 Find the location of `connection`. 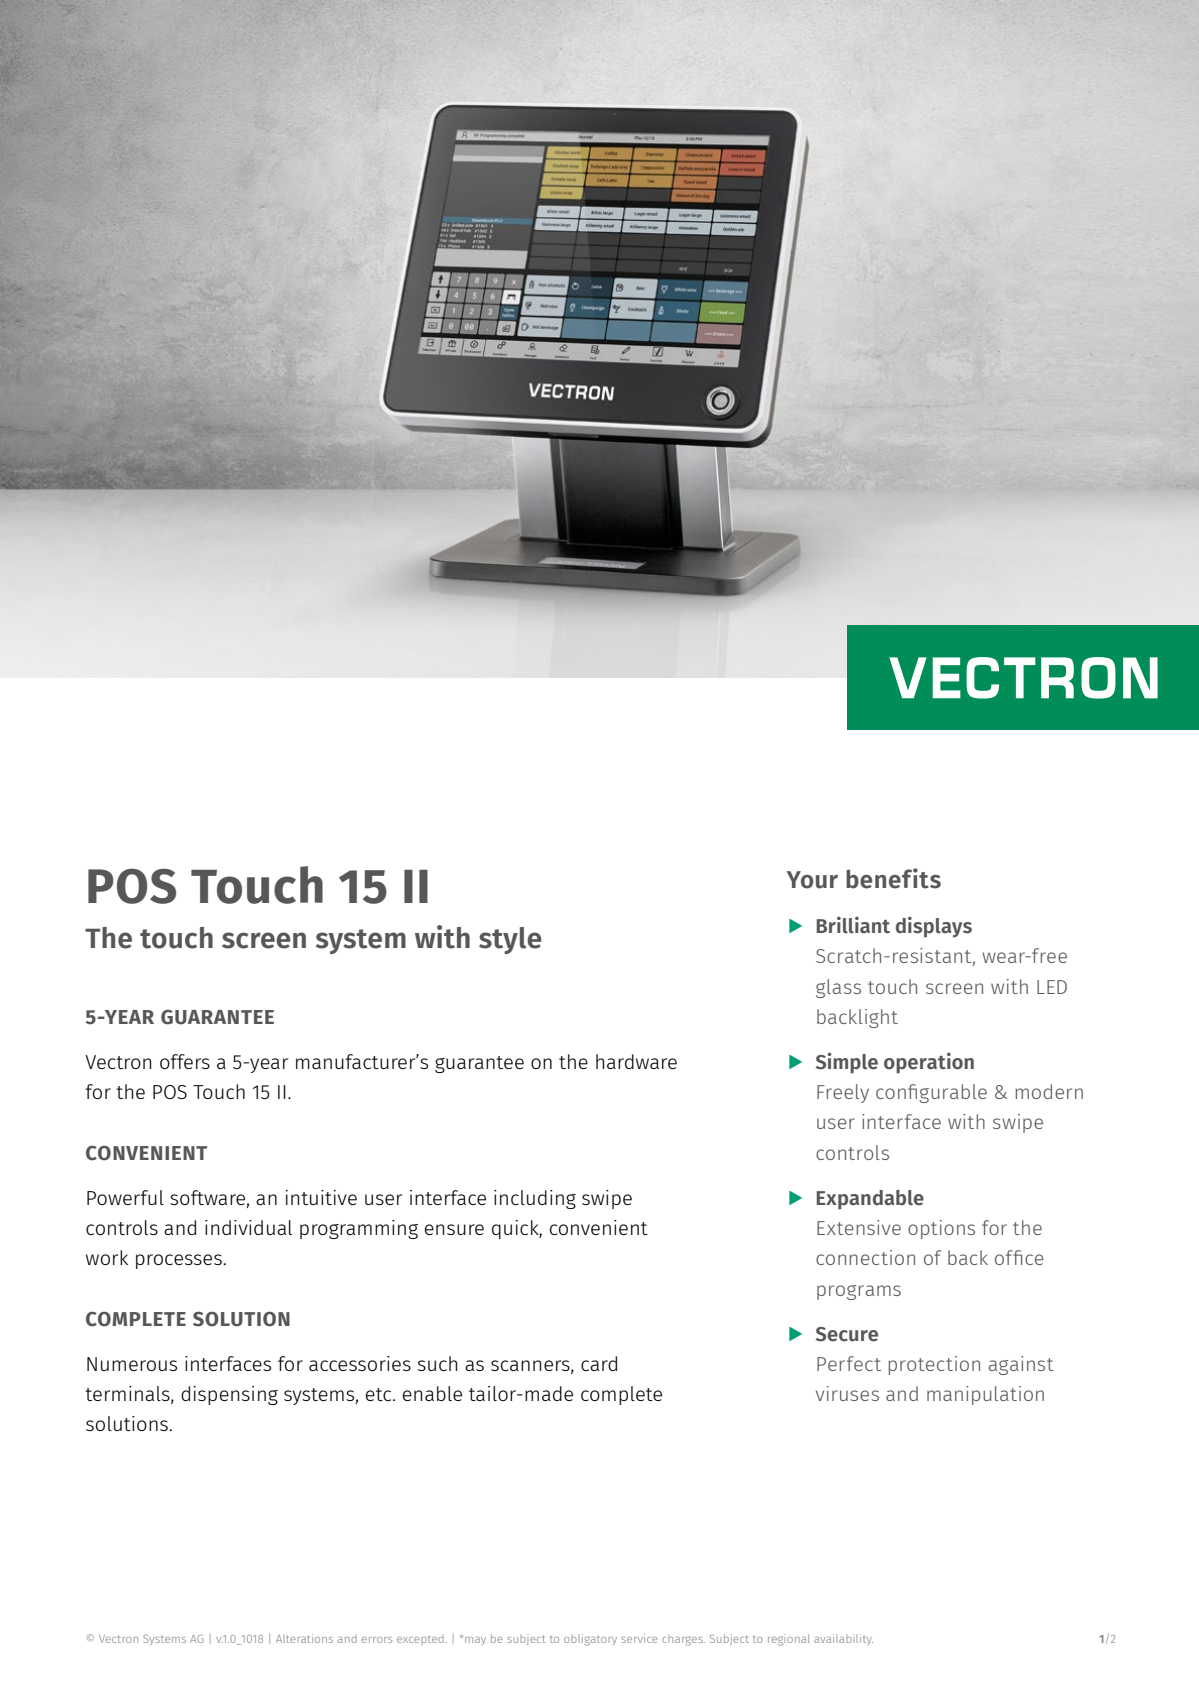

connection is located at coordinates (865, 1257).
